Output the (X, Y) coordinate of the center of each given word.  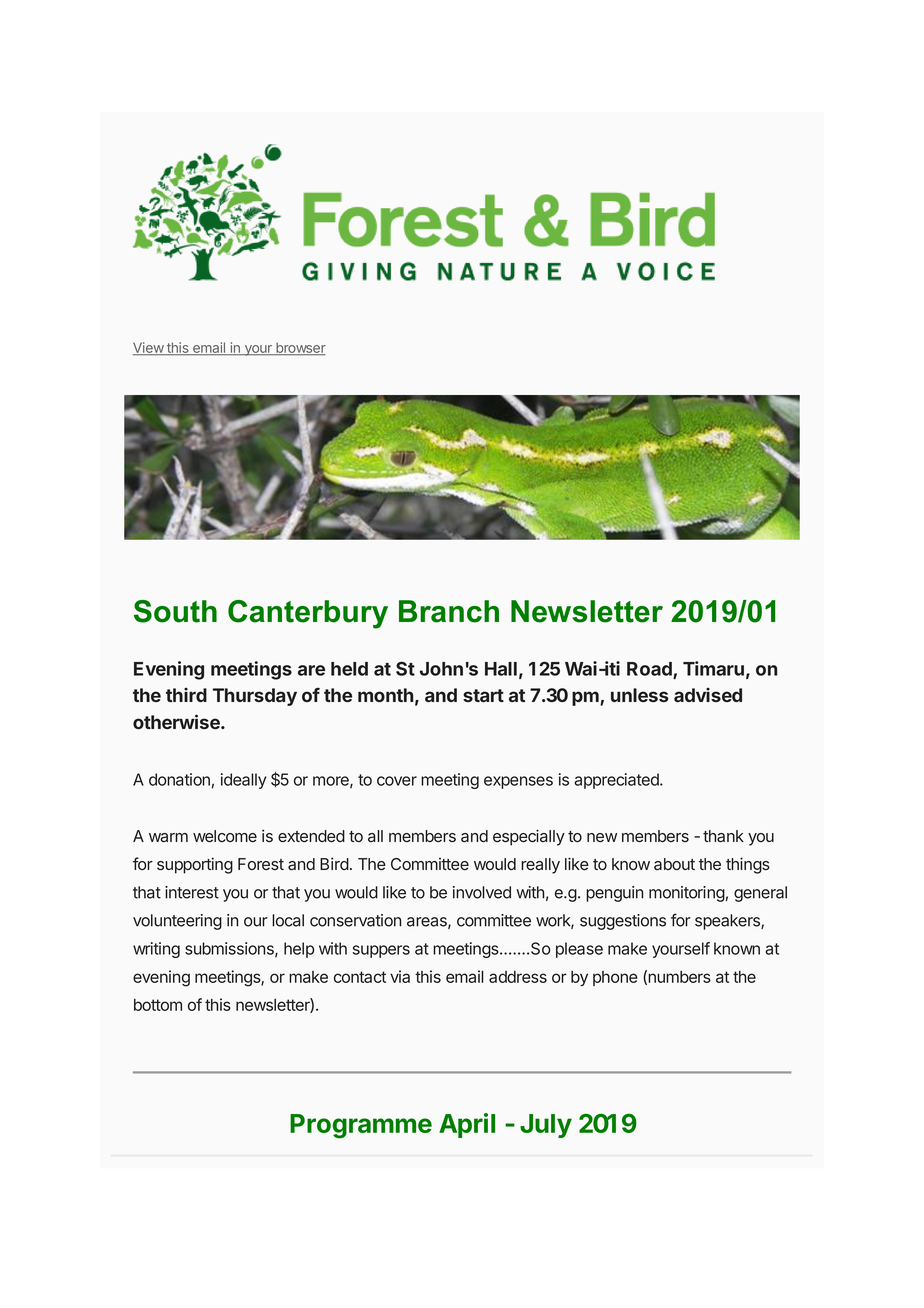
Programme (361, 1126)
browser (300, 348)
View (149, 348)
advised (708, 695)
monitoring (687, 894)
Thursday (255, 697)
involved (482, 892)
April (467, 1125)
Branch (449, 611)
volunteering (177, 922)
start (483, 695)
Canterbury (308, 614)
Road (649, 669)
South (175, 611)
